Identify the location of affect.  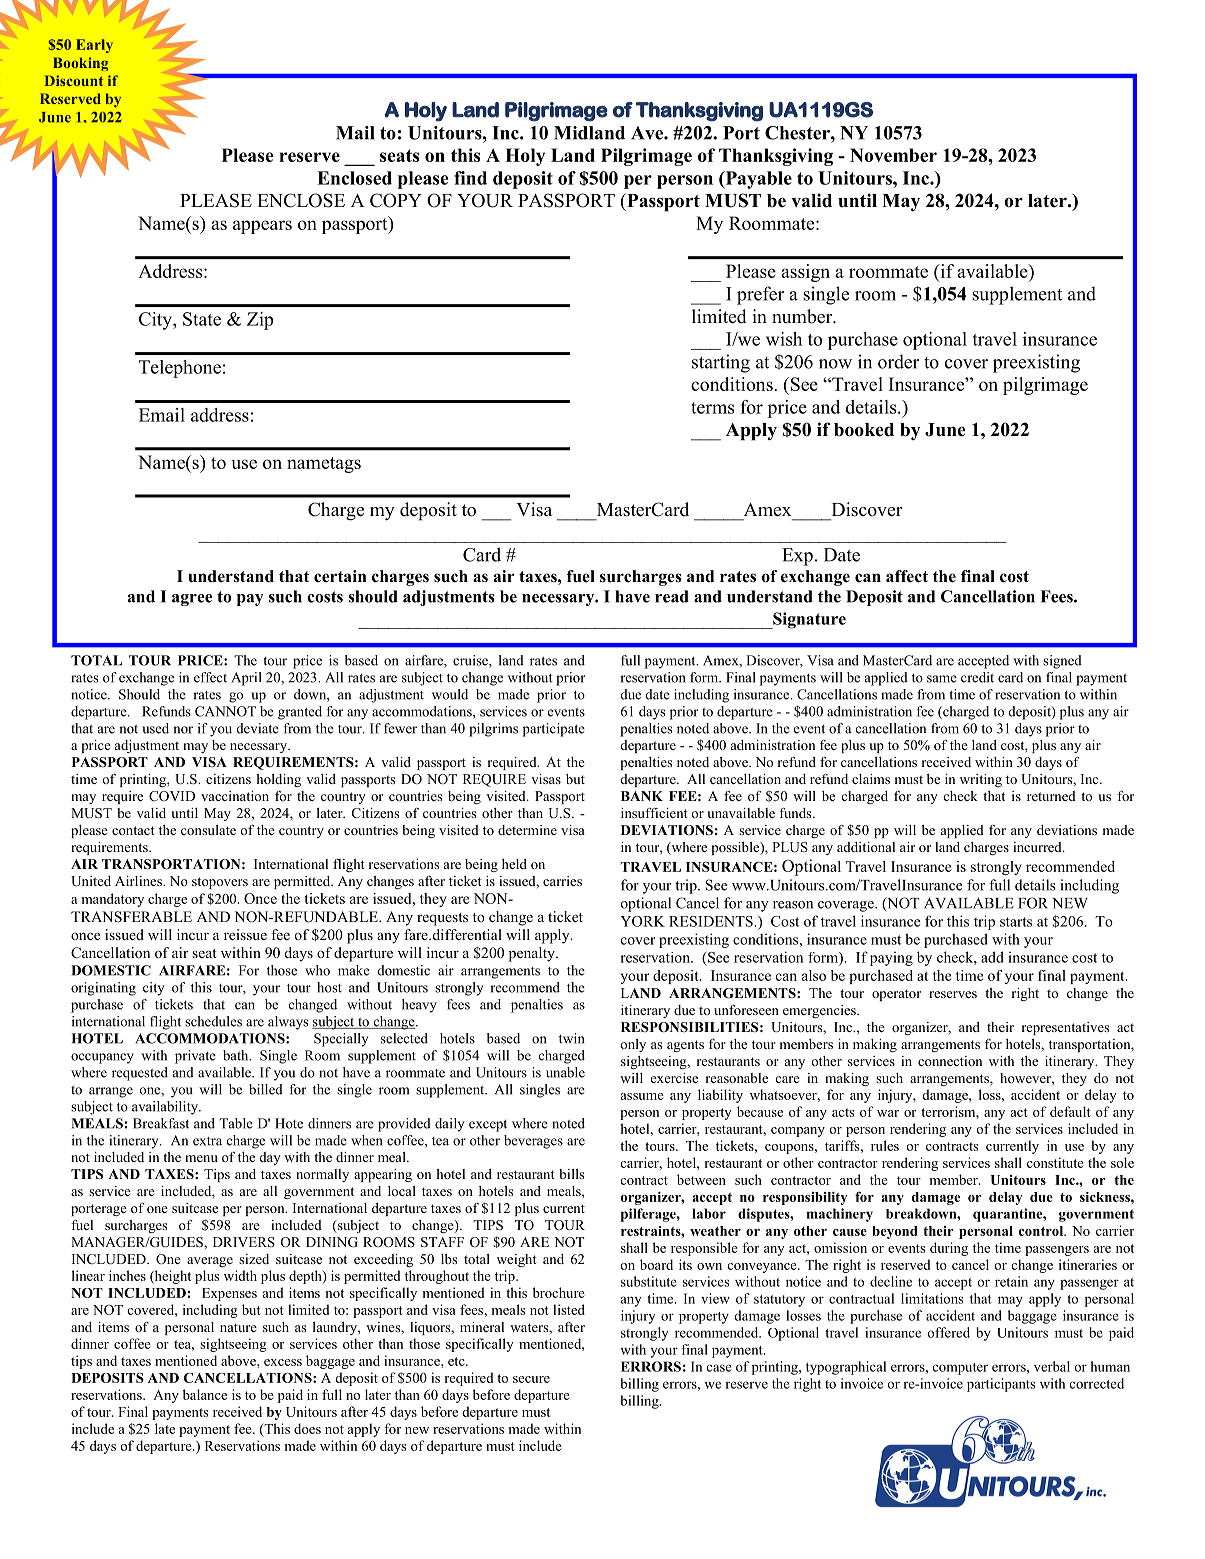
(907, 576).
